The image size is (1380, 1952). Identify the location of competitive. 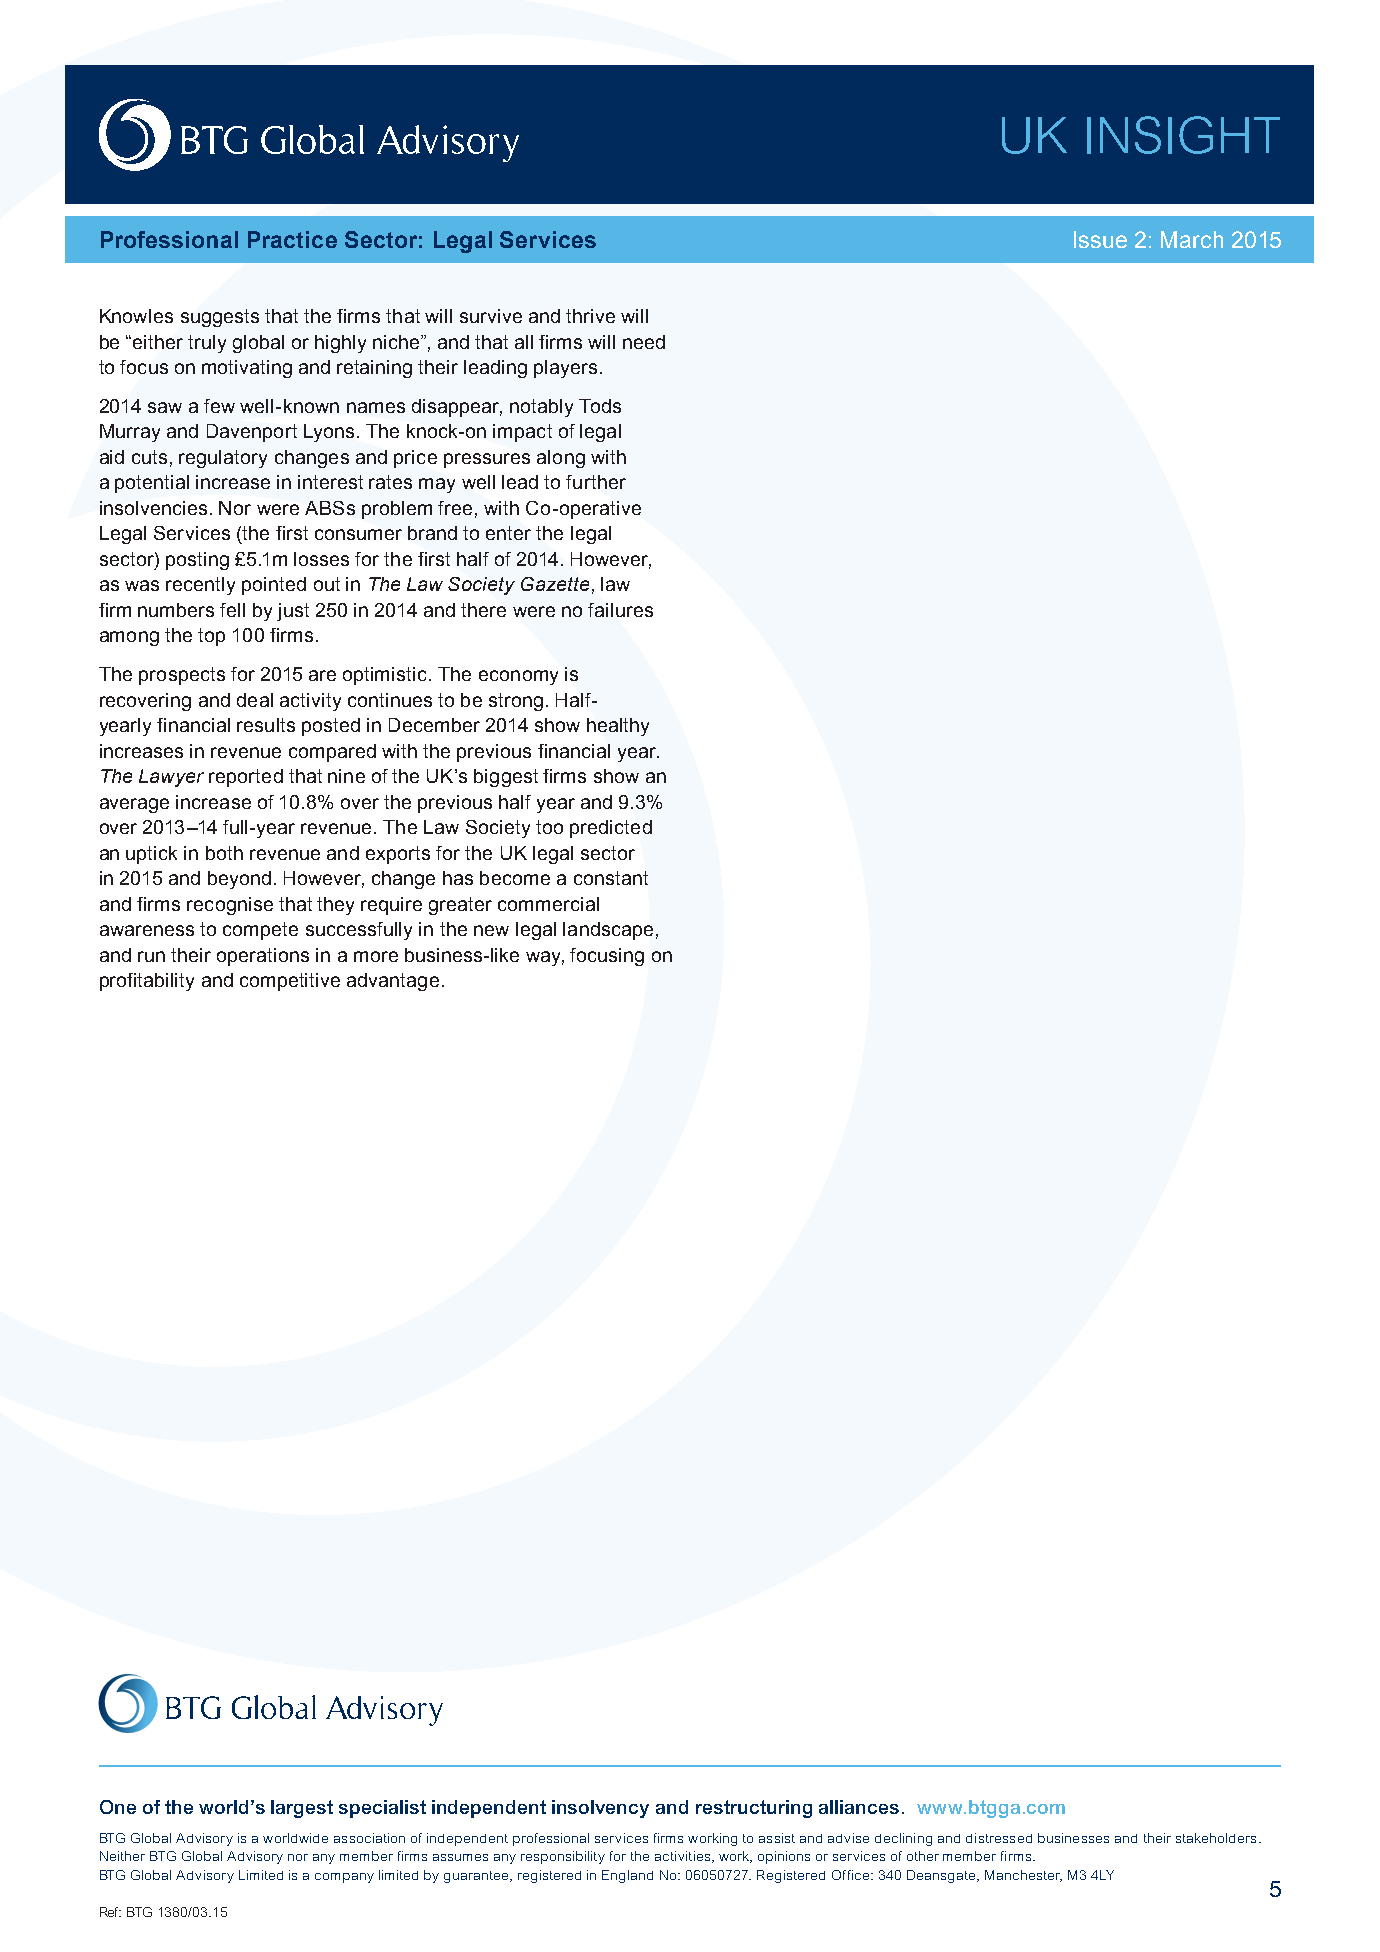
(290, 982).
